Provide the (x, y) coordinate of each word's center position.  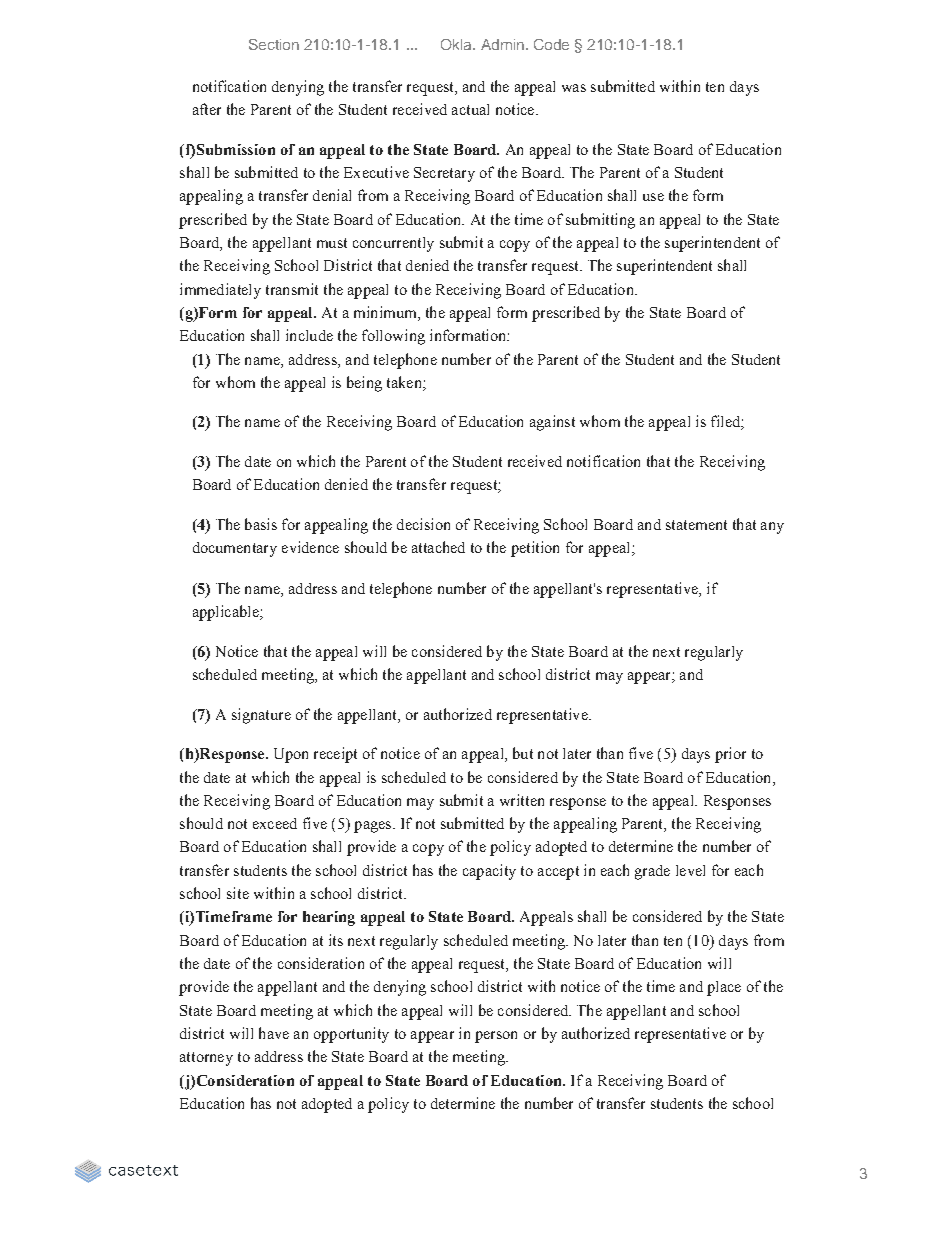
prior (730, 755)
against (552, 423)
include (309, 335)
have (274, 1033)
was (574, 88)
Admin (504, 44)
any (772, 528)
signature (261, 716)
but (523, 753)
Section (274, 44)
